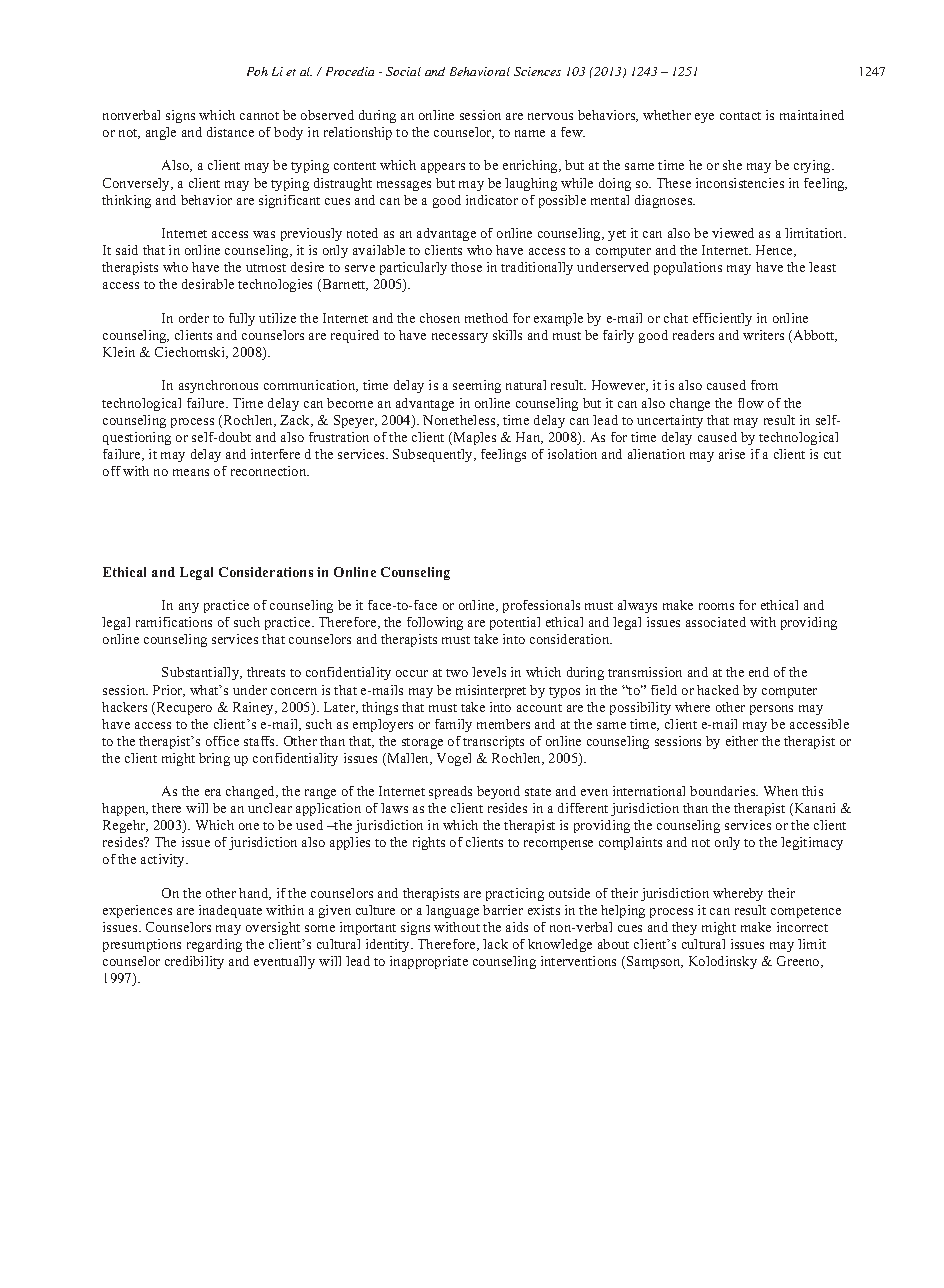  What do you see at coordinates (740, 116) in the page?
I see `contact` at bounding box center [740, 116].
